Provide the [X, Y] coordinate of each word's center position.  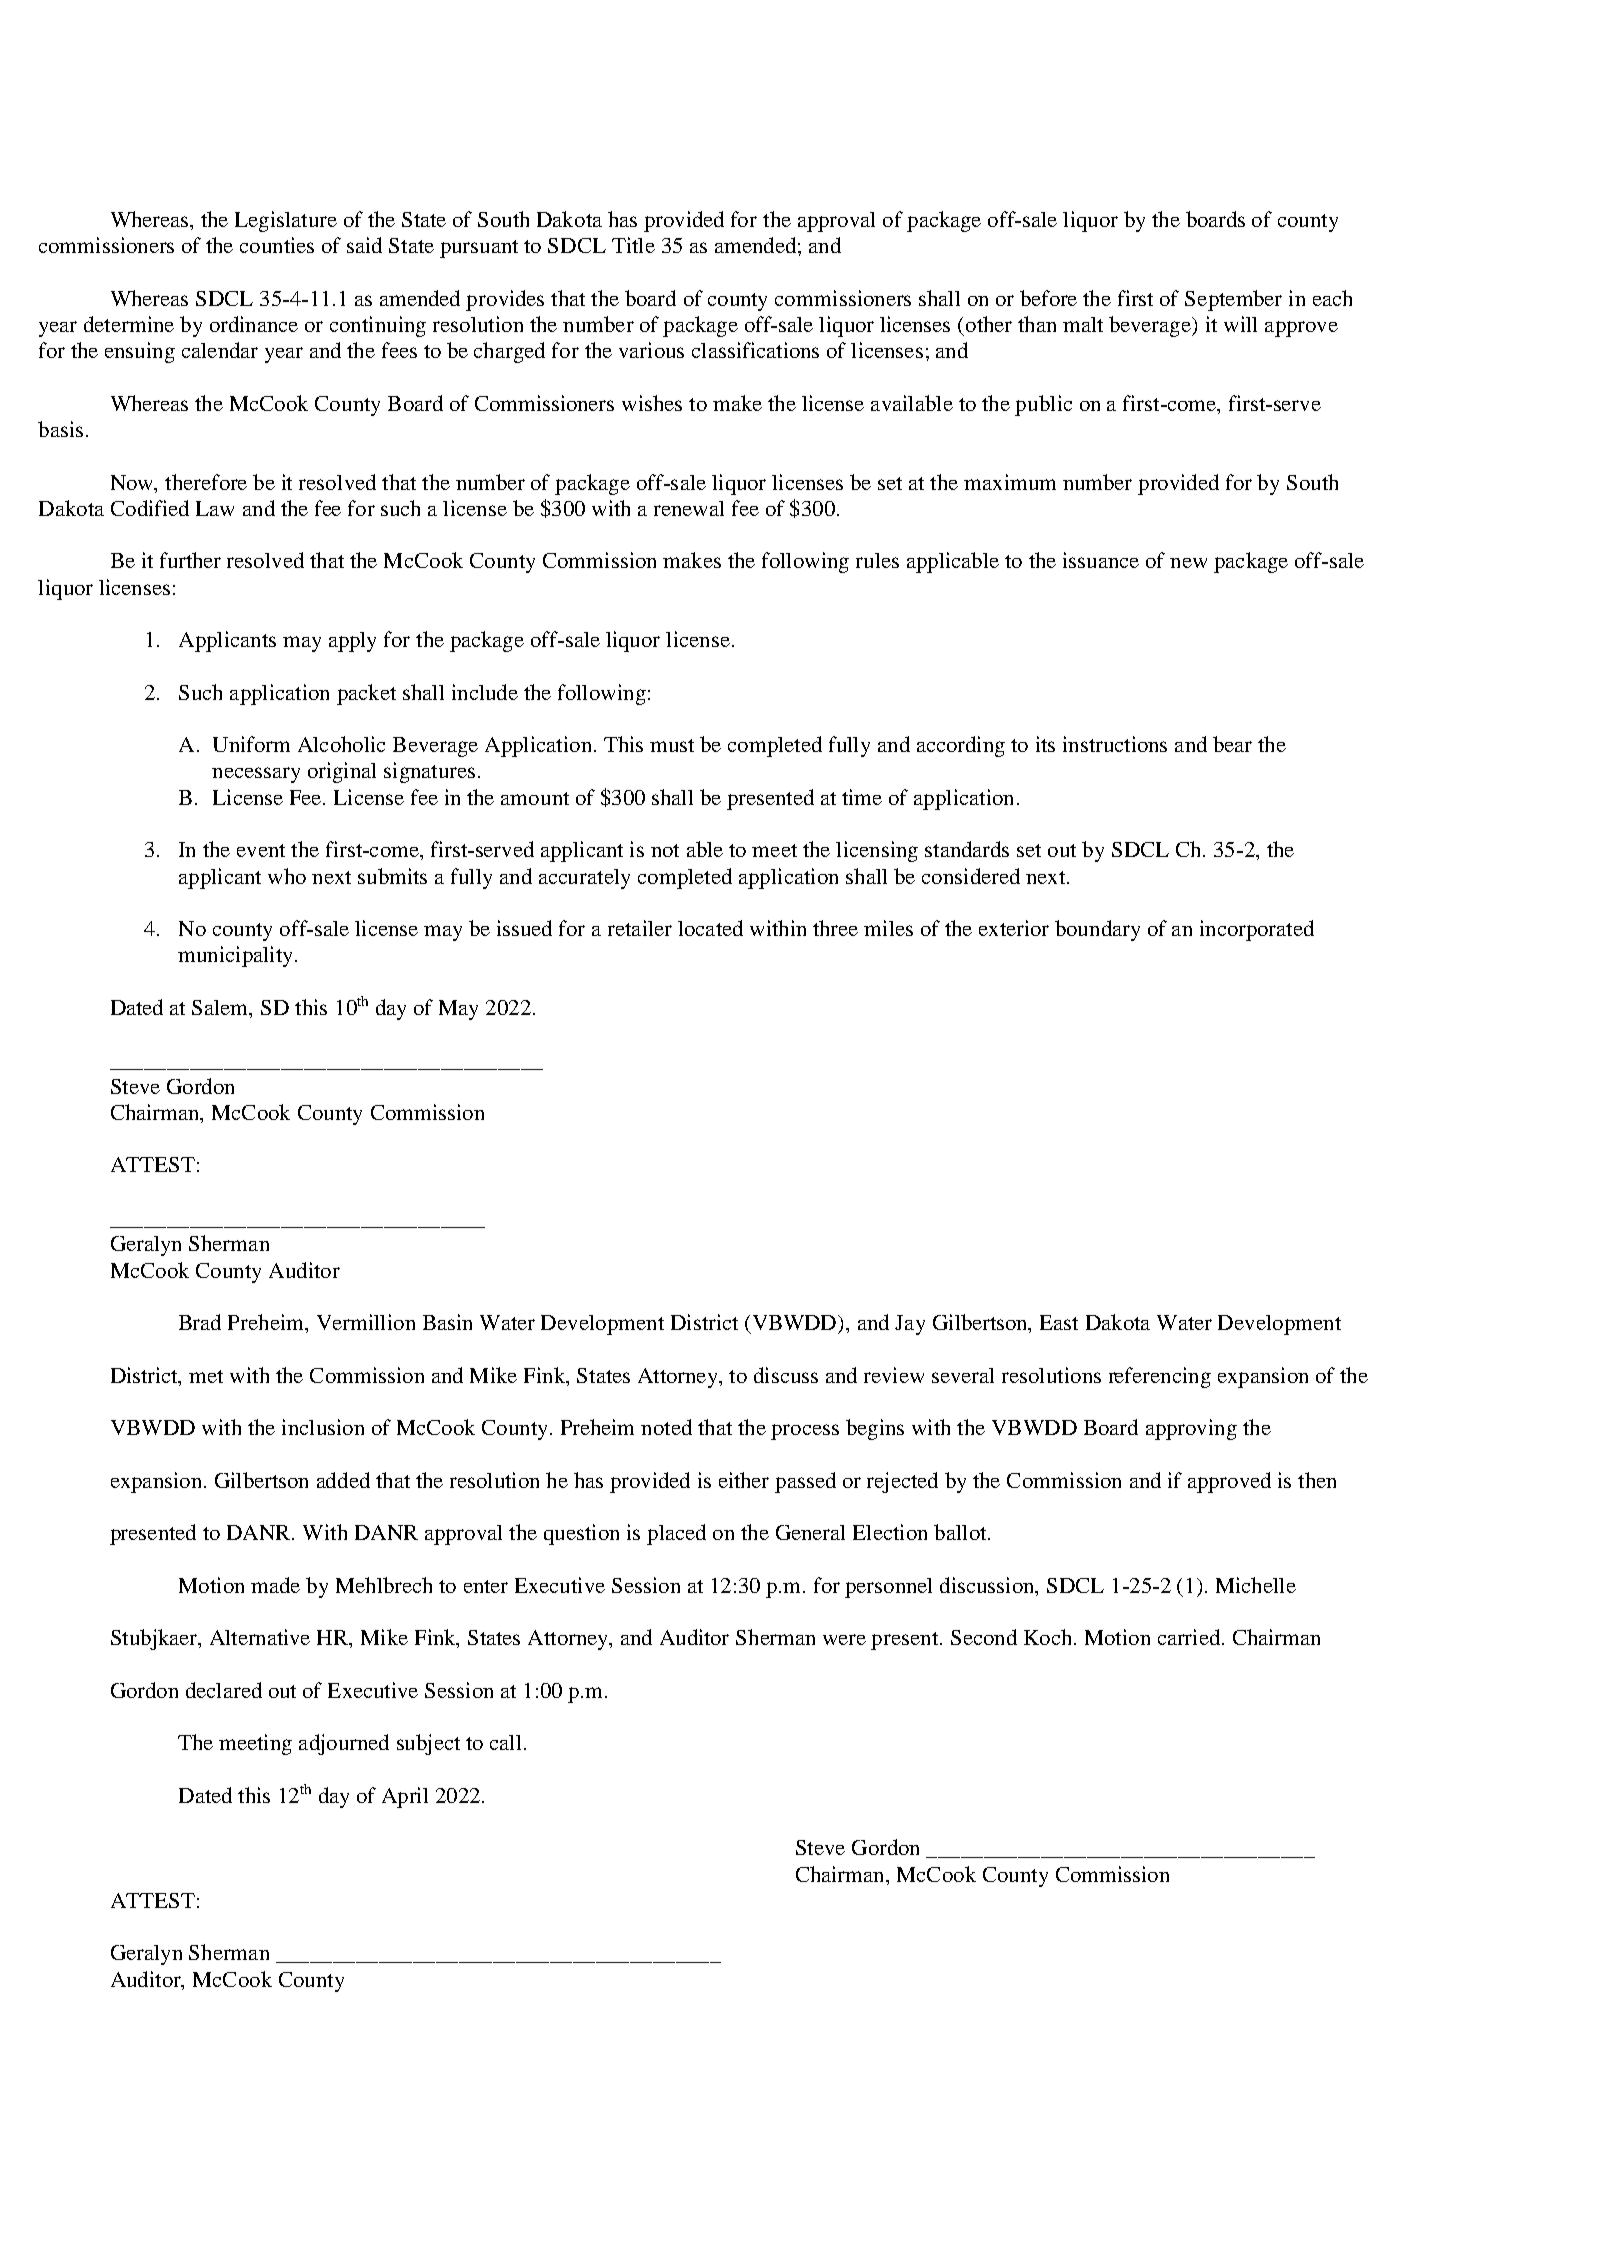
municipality [237, 956]
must [672, 745]
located [710, 928]
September [1233, 300]
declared [224, 1690]
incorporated [1257, 930]
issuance [1101, 560]
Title [633, 245]
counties [277, 245]
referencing [1160, 1377]
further [190, 560]
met [206, 1376]
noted [666, 1427]
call [505, 1742]
